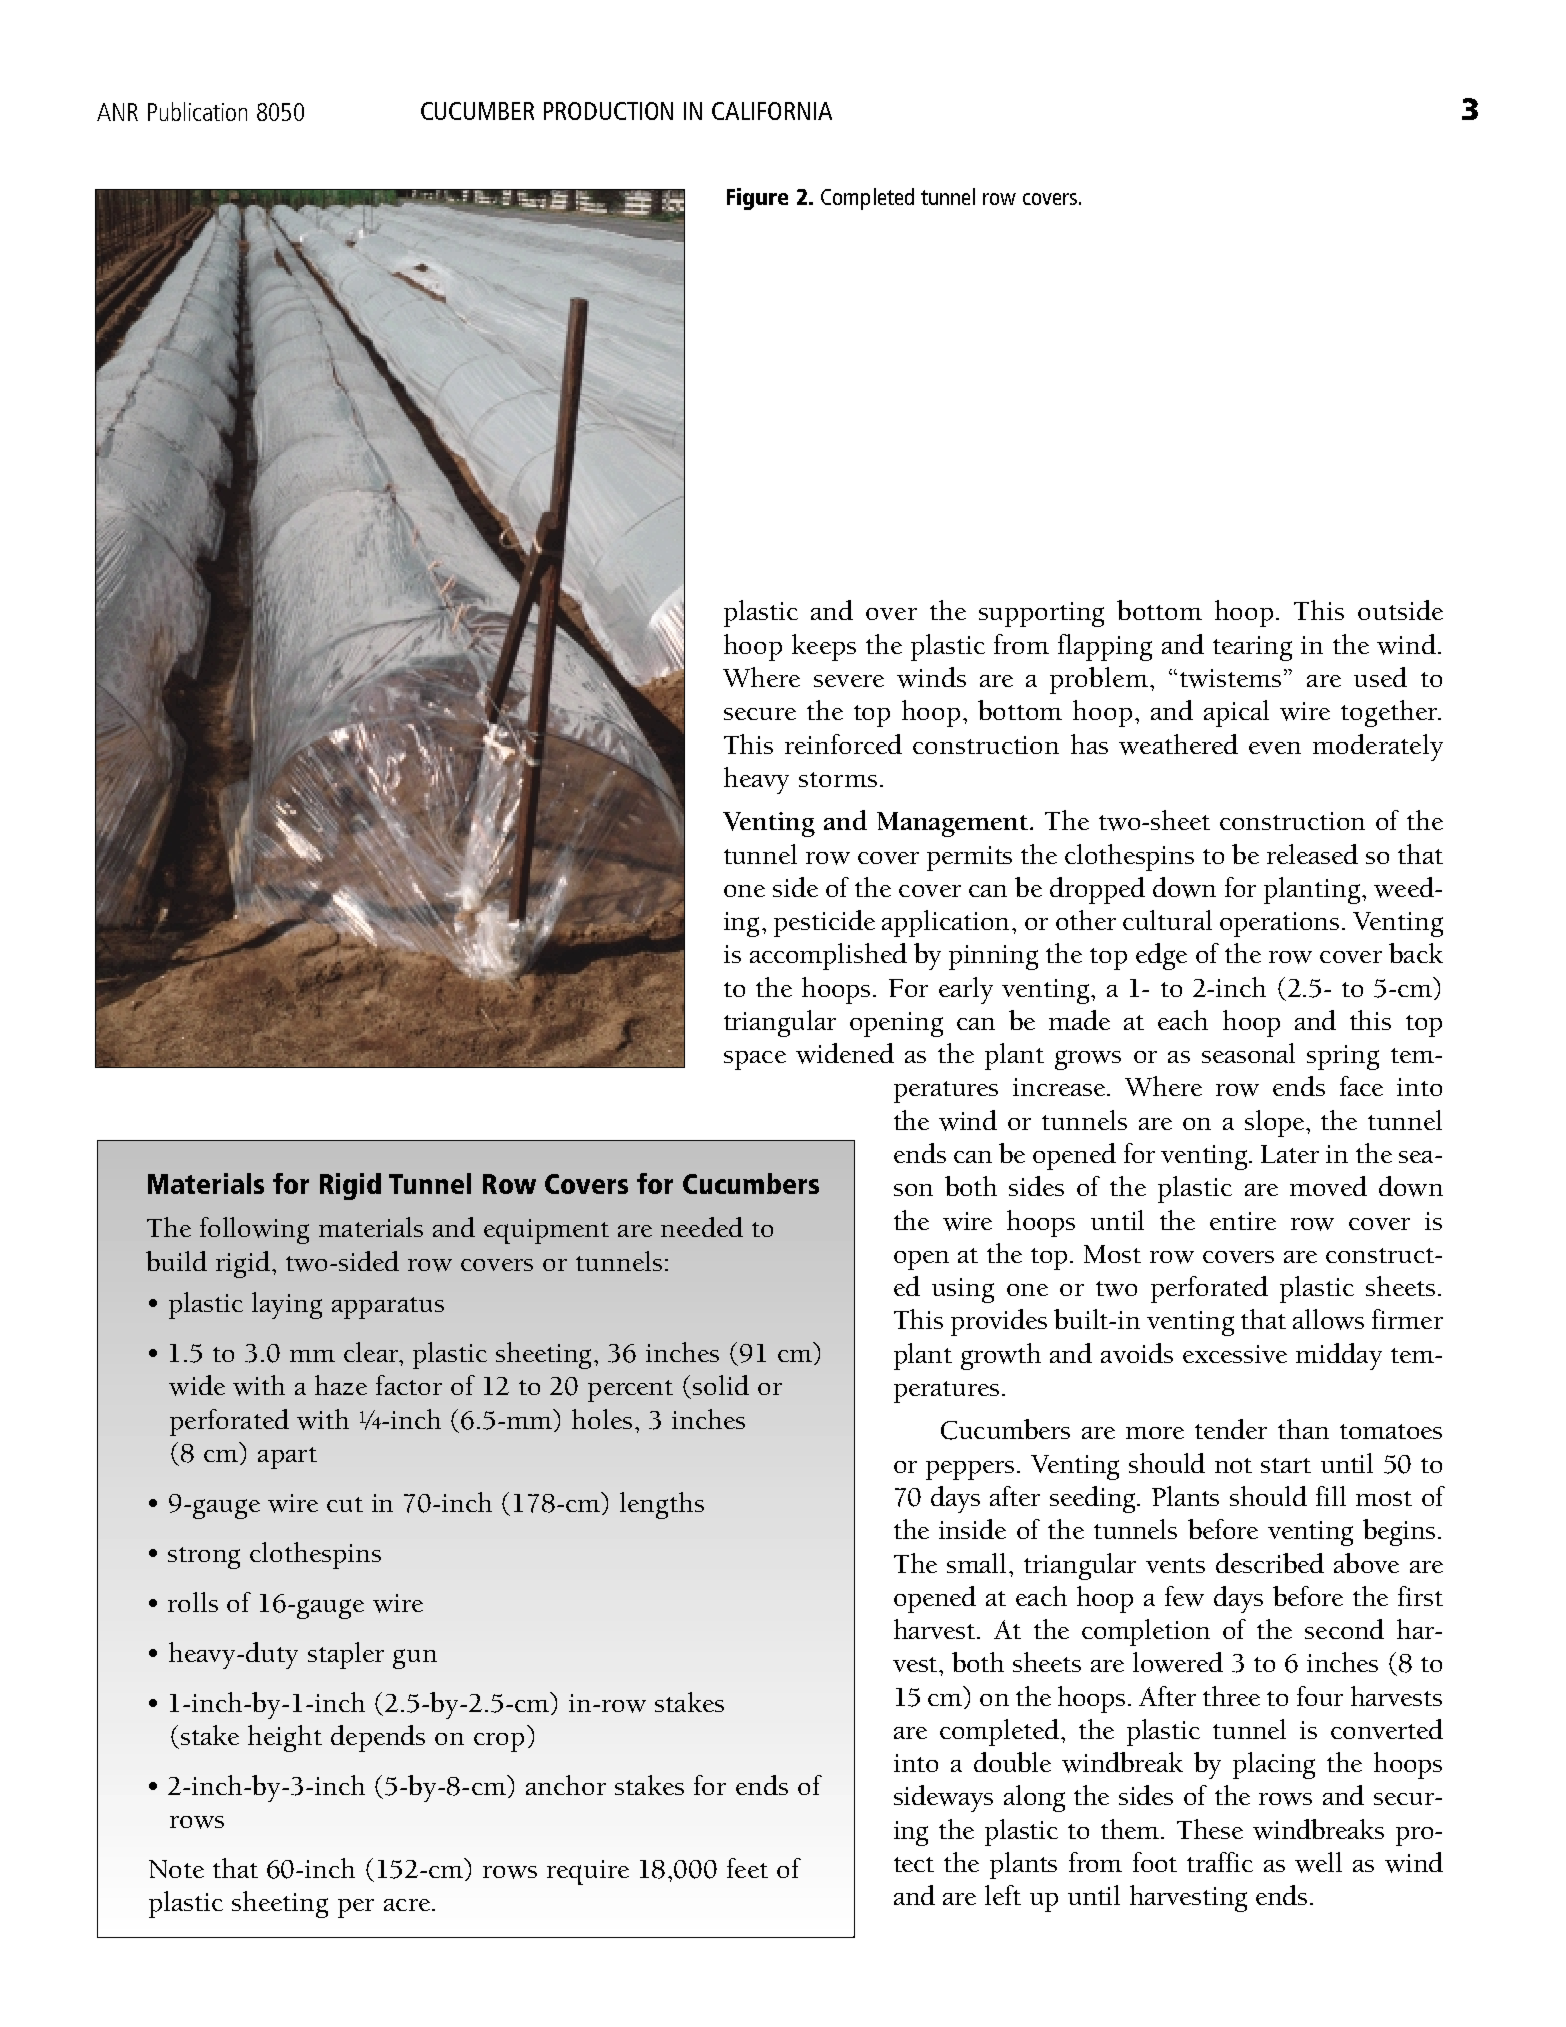 This image has width=1566, height=2027. Describe the element at coordinates (1231, 1429) in the image. I see `tender` at that location.
